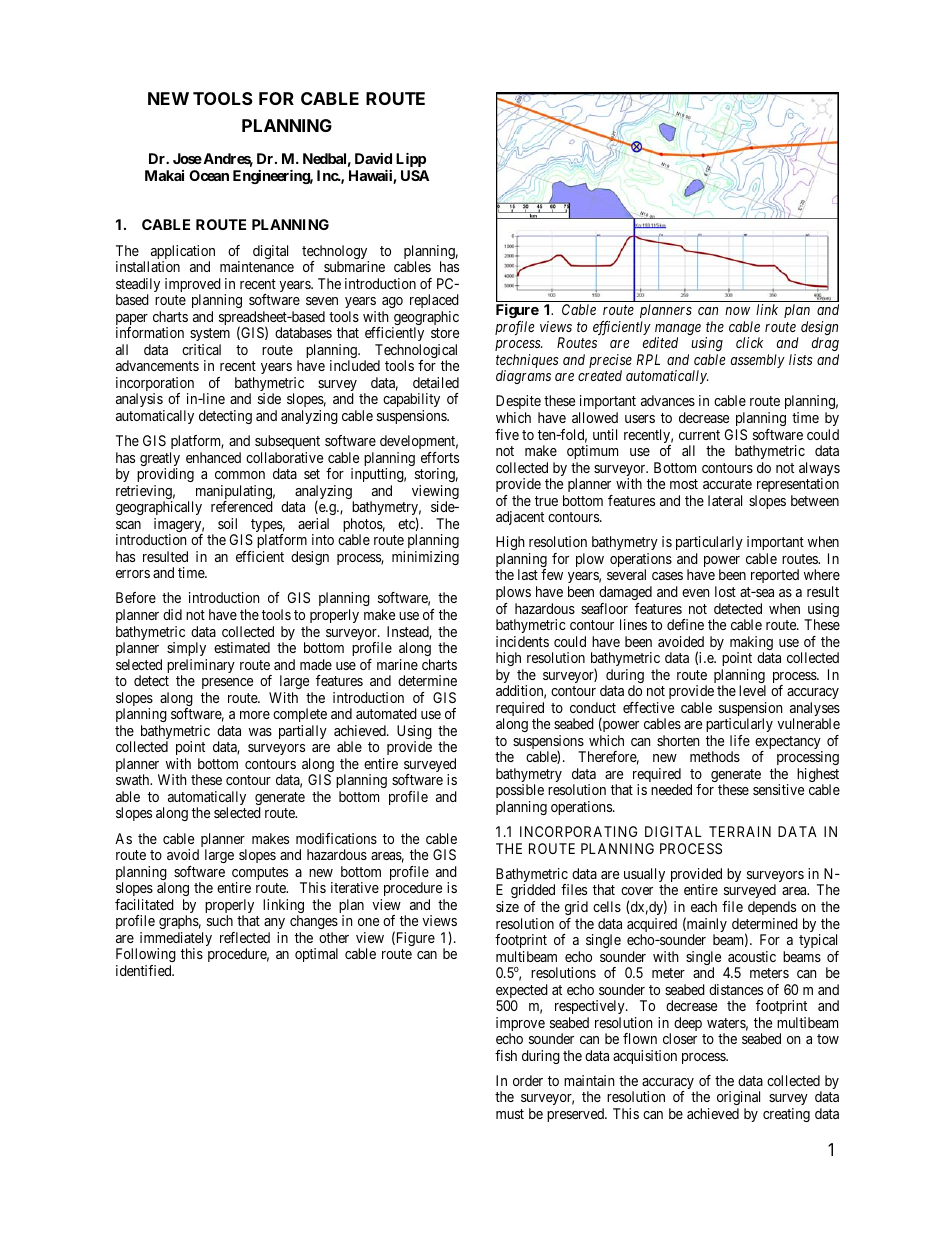 Image resolution: width=952 pixels, height=1233 pixels. I want to click on computes, so click(260, 875).
